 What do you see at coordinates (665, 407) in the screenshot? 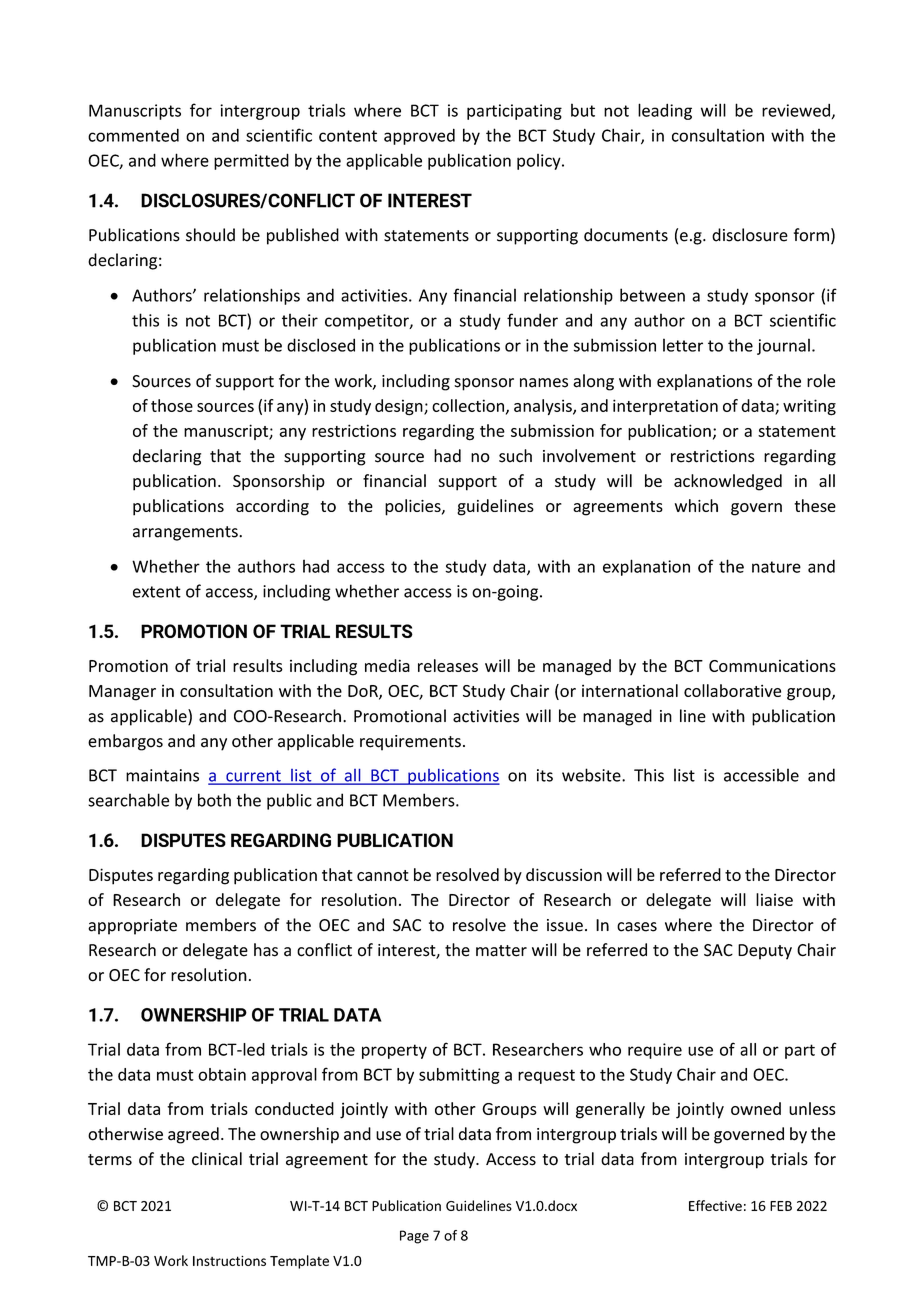
I see `interpretation` at bounding box center [665, 407].
